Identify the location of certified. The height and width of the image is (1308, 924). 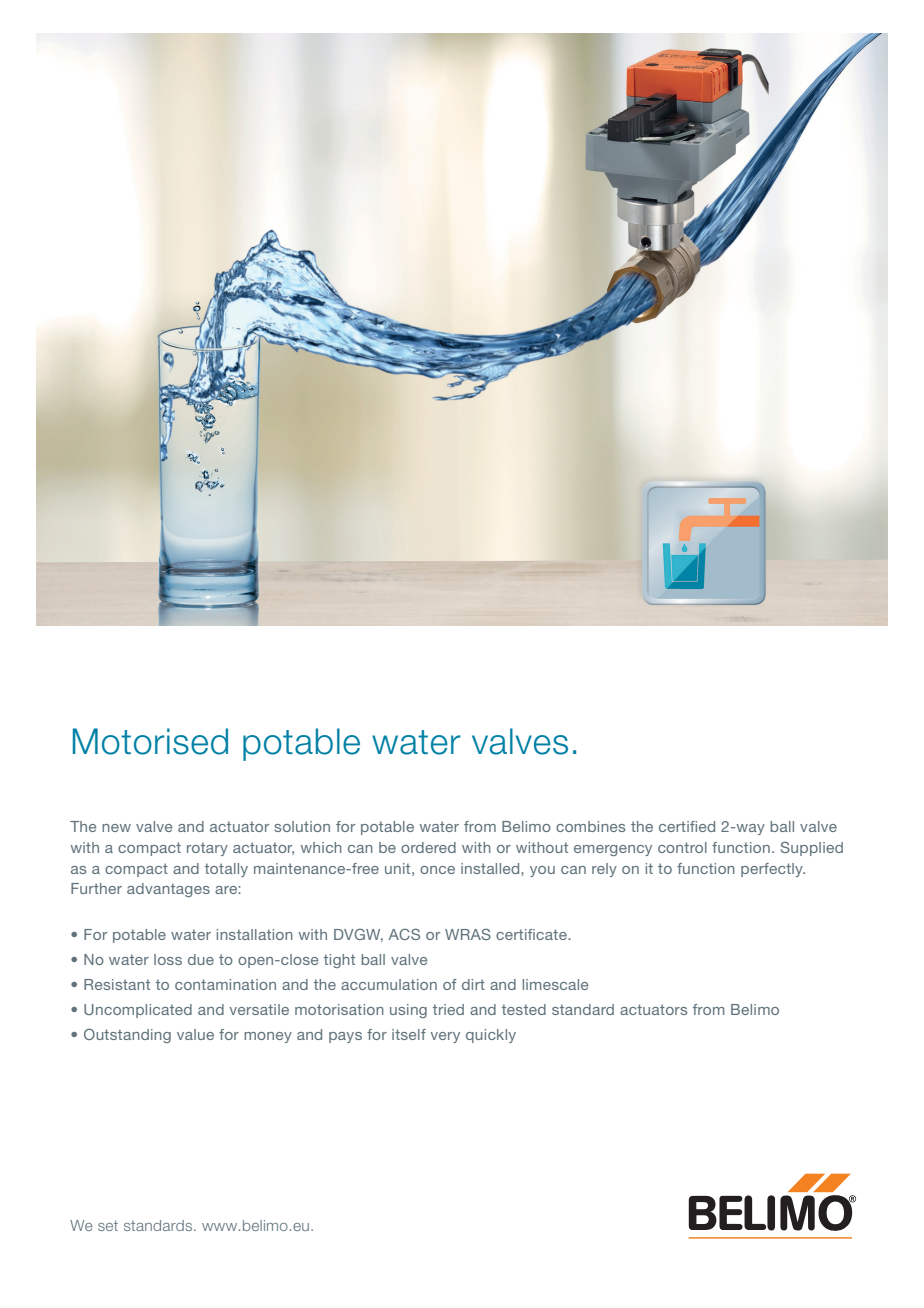
(687, 826).
